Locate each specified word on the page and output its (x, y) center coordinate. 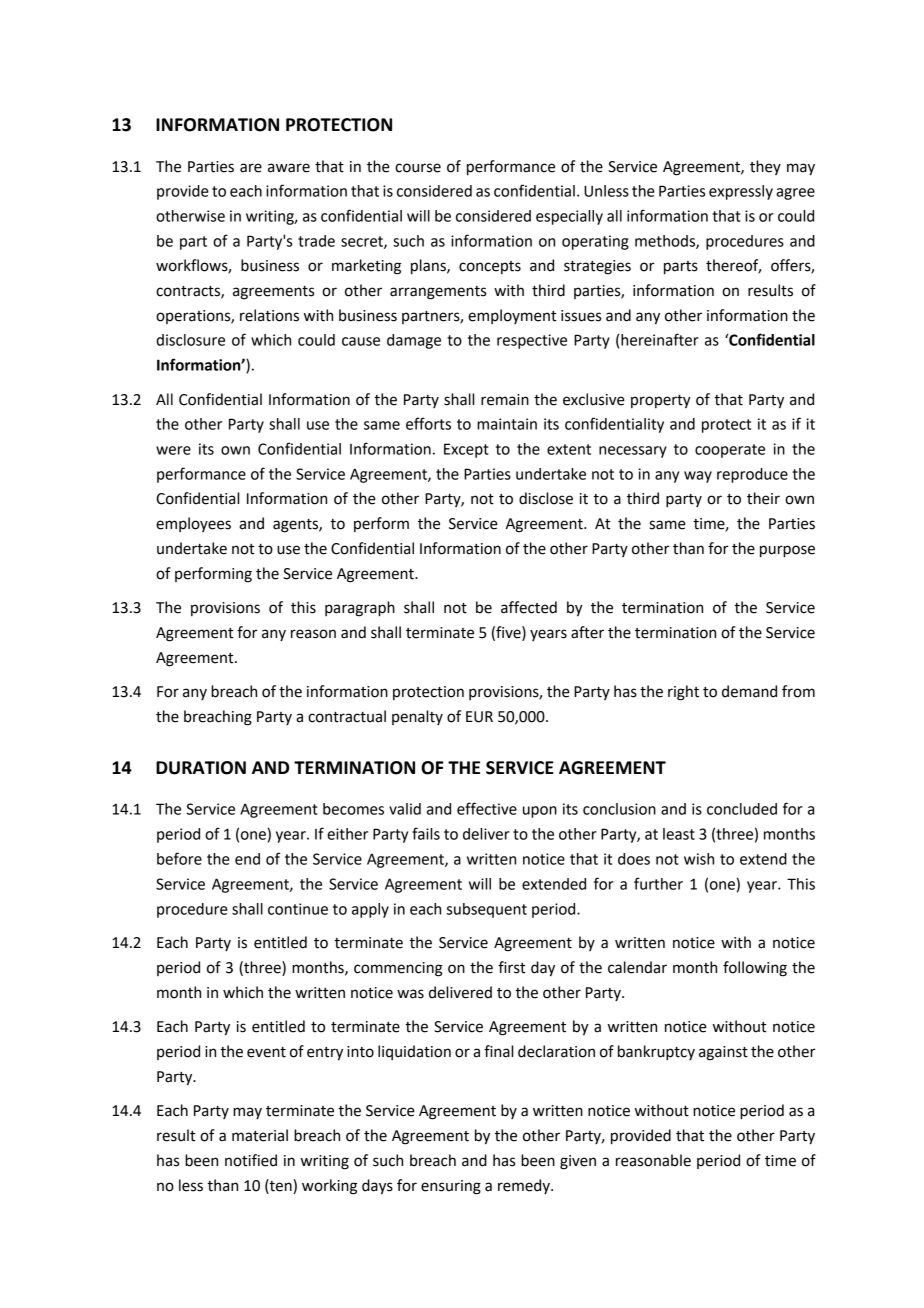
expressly (741, 192)
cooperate (730, 451)
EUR (479, 717)
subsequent (487, 910)
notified (251, 1160)
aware (289, 168)
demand (749, 691)
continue (298, 909)
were (173, 450)
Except (466, 450)
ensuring (451, 1187)
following (755, 969)
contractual (347, 716)
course (418, 168)
